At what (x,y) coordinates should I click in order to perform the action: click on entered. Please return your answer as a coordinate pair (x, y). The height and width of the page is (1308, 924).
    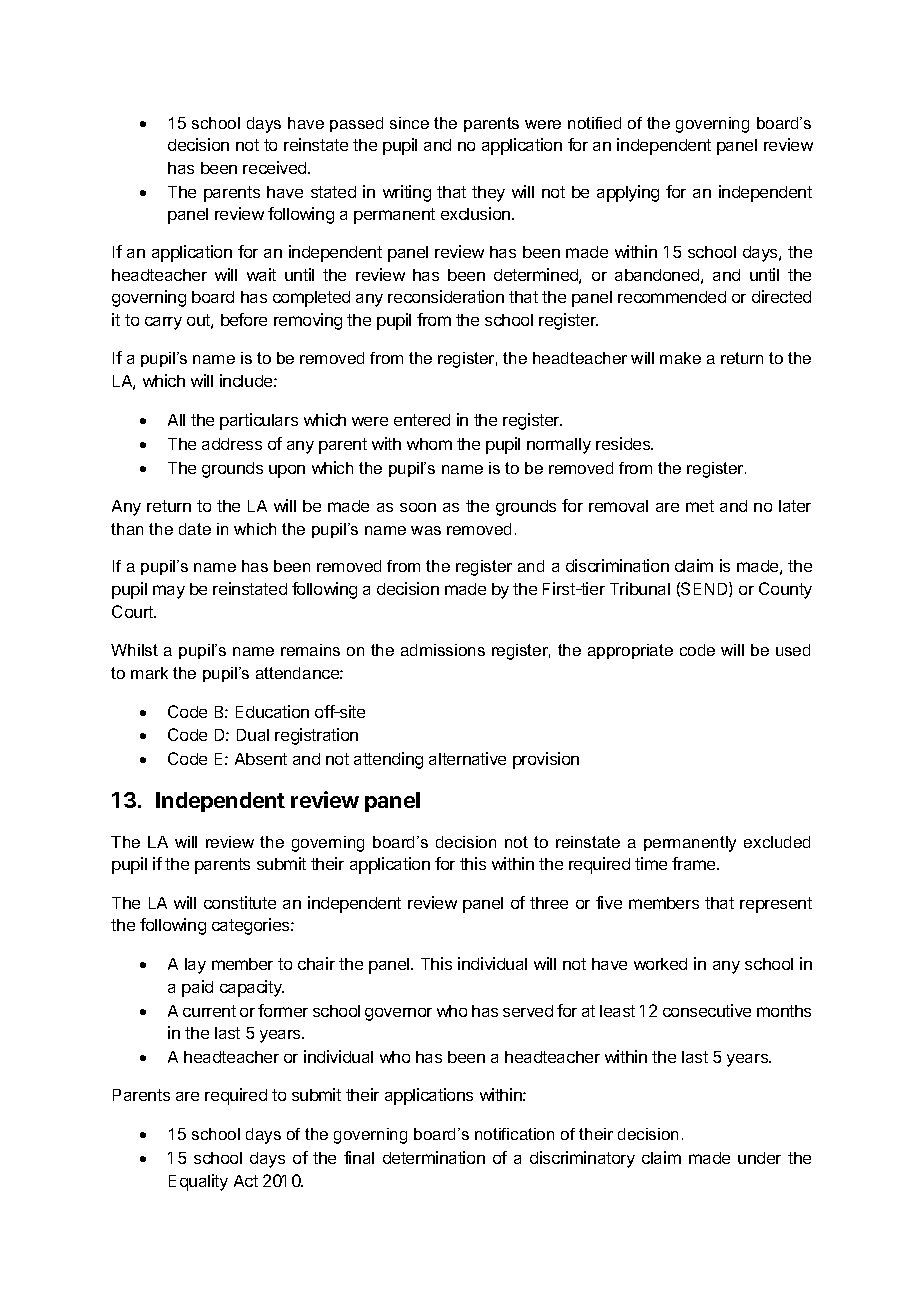
    Looking at the image, I should click on (422, 420).
